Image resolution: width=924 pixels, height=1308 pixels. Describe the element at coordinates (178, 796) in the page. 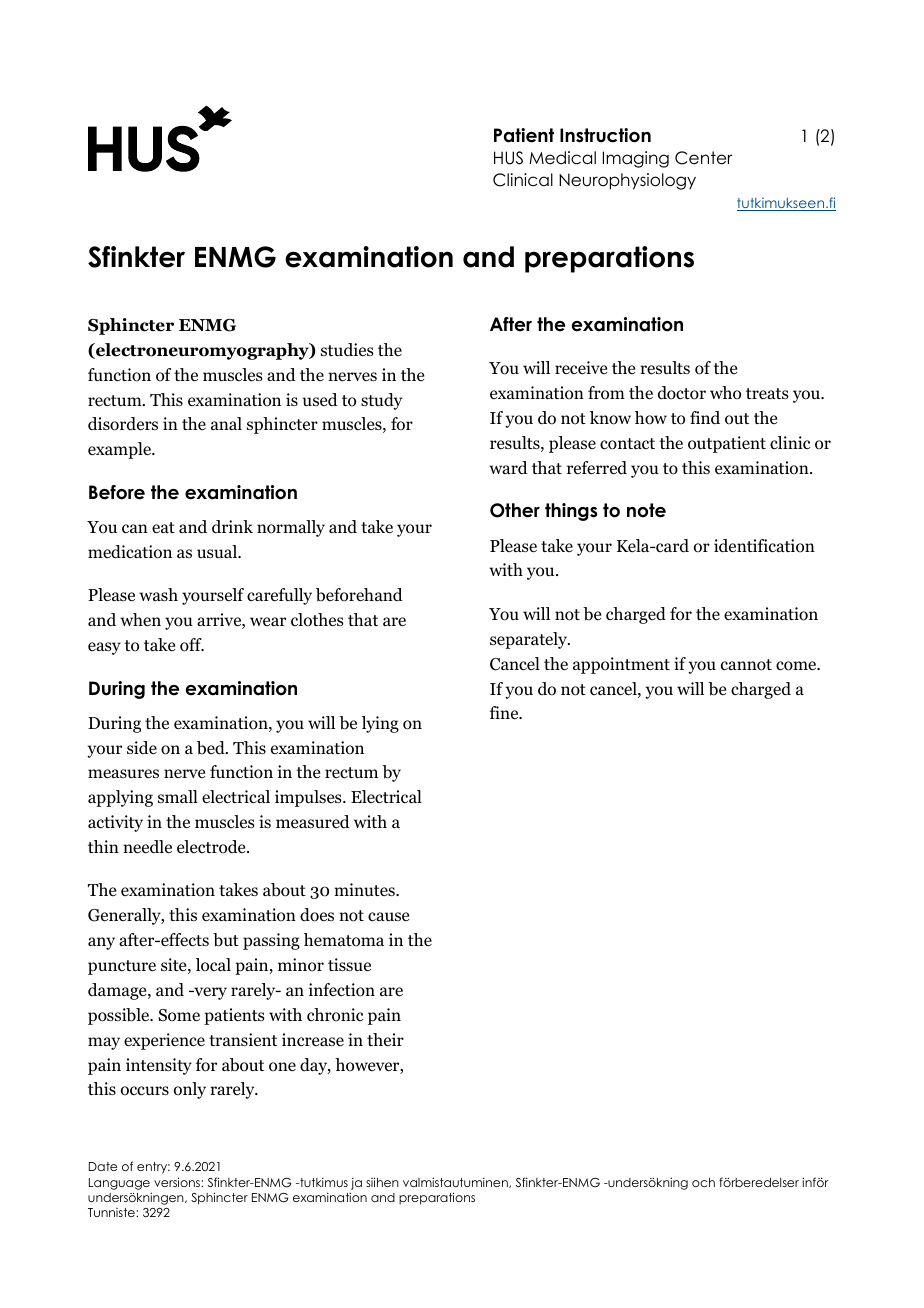

I see `small` at that location.
